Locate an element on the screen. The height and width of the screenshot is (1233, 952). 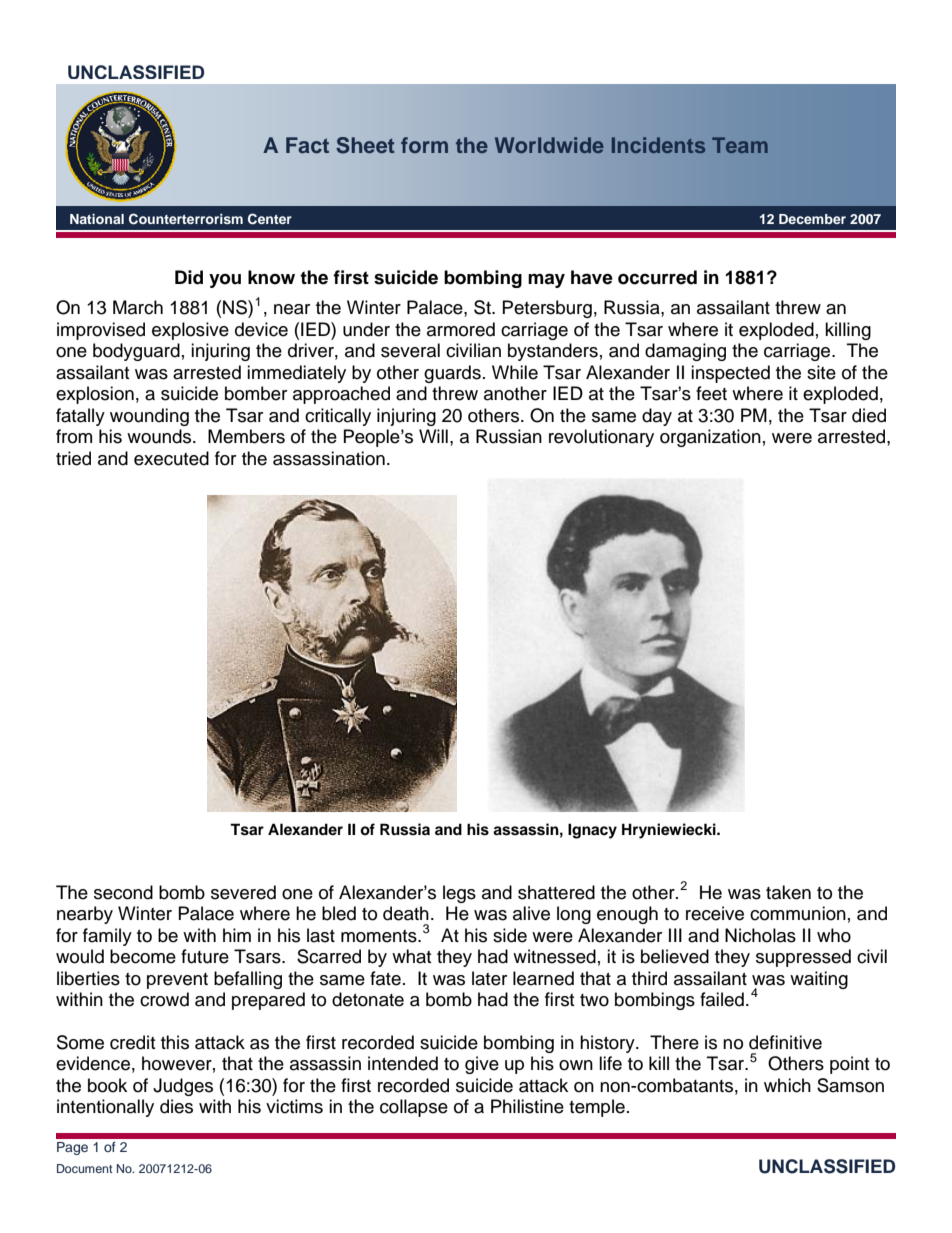
Counterterrorism is located at coordinates (186, 219).
